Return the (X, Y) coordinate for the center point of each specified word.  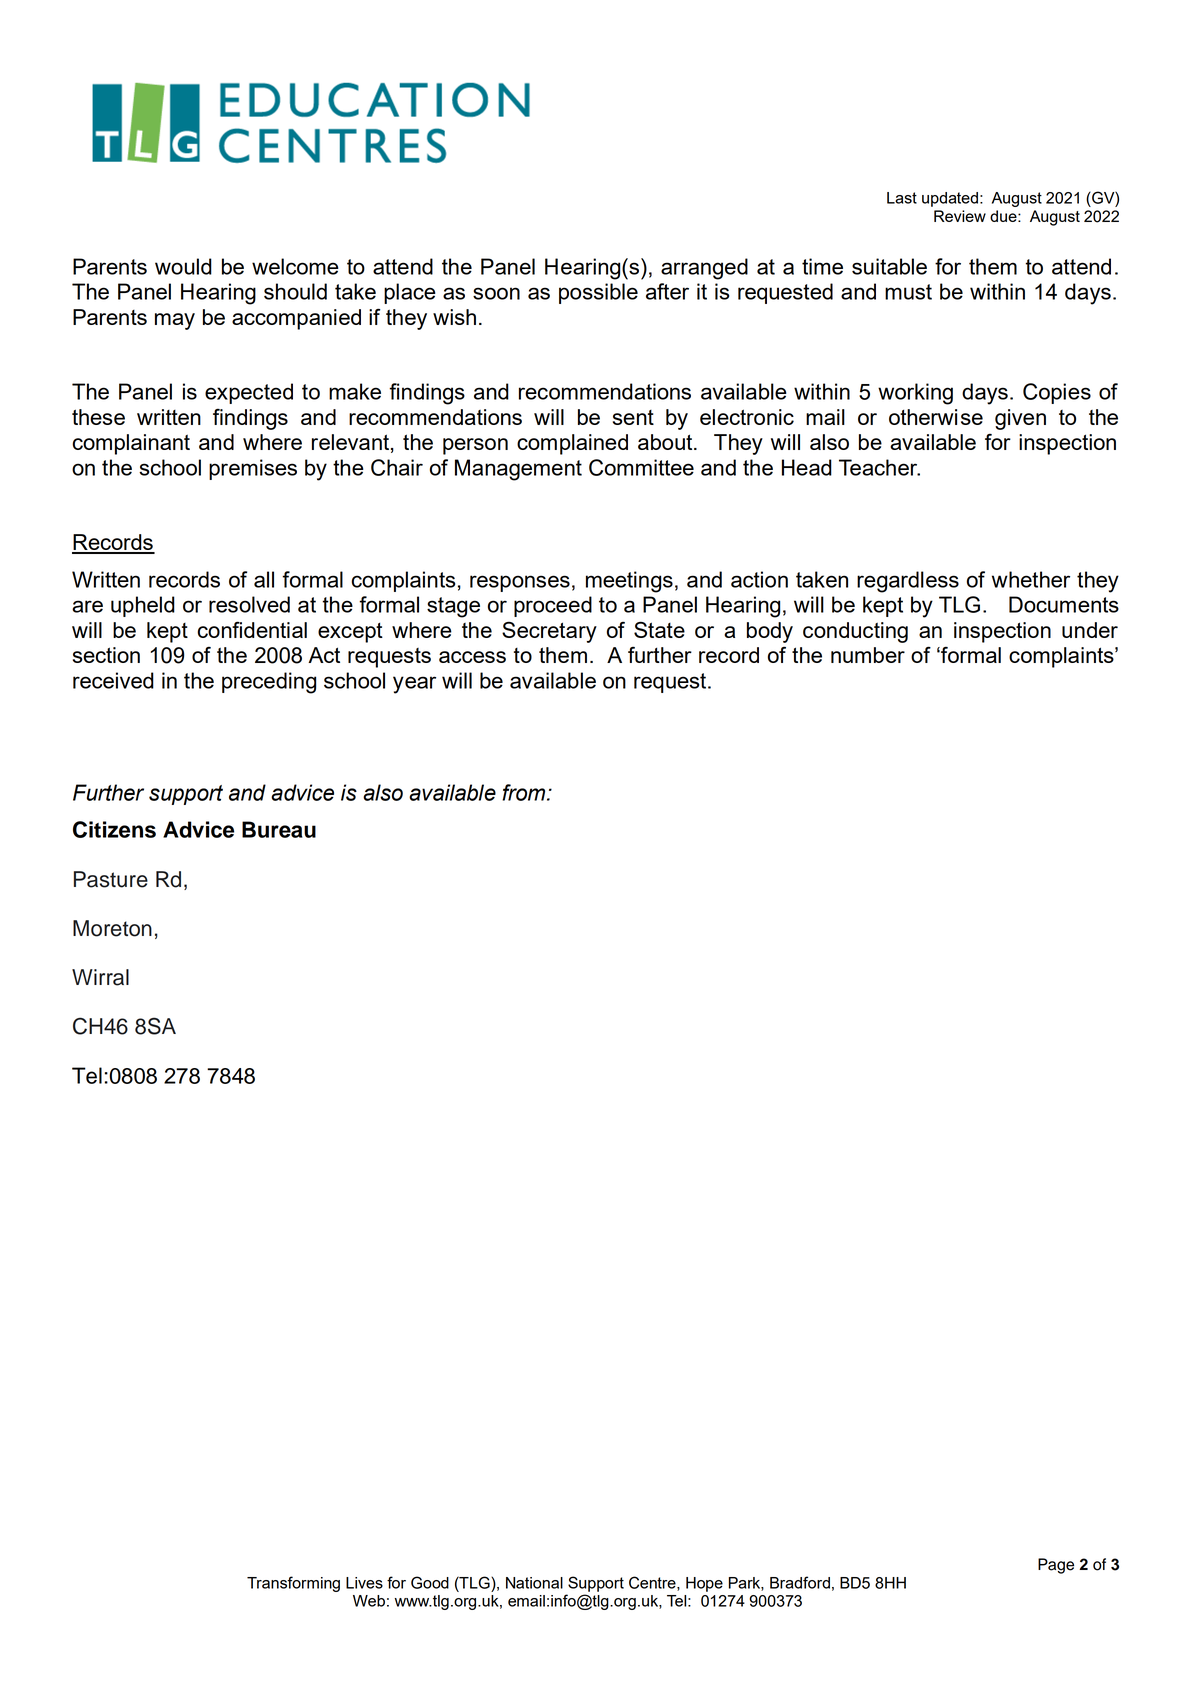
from (525, 792)
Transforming (293, 1584)
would (183, 266)
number (868, 655)
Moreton (112, 928)
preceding (269, 683)
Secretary (549, 632)
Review (960, 216)
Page (1056, 1566)
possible (598, 293)
